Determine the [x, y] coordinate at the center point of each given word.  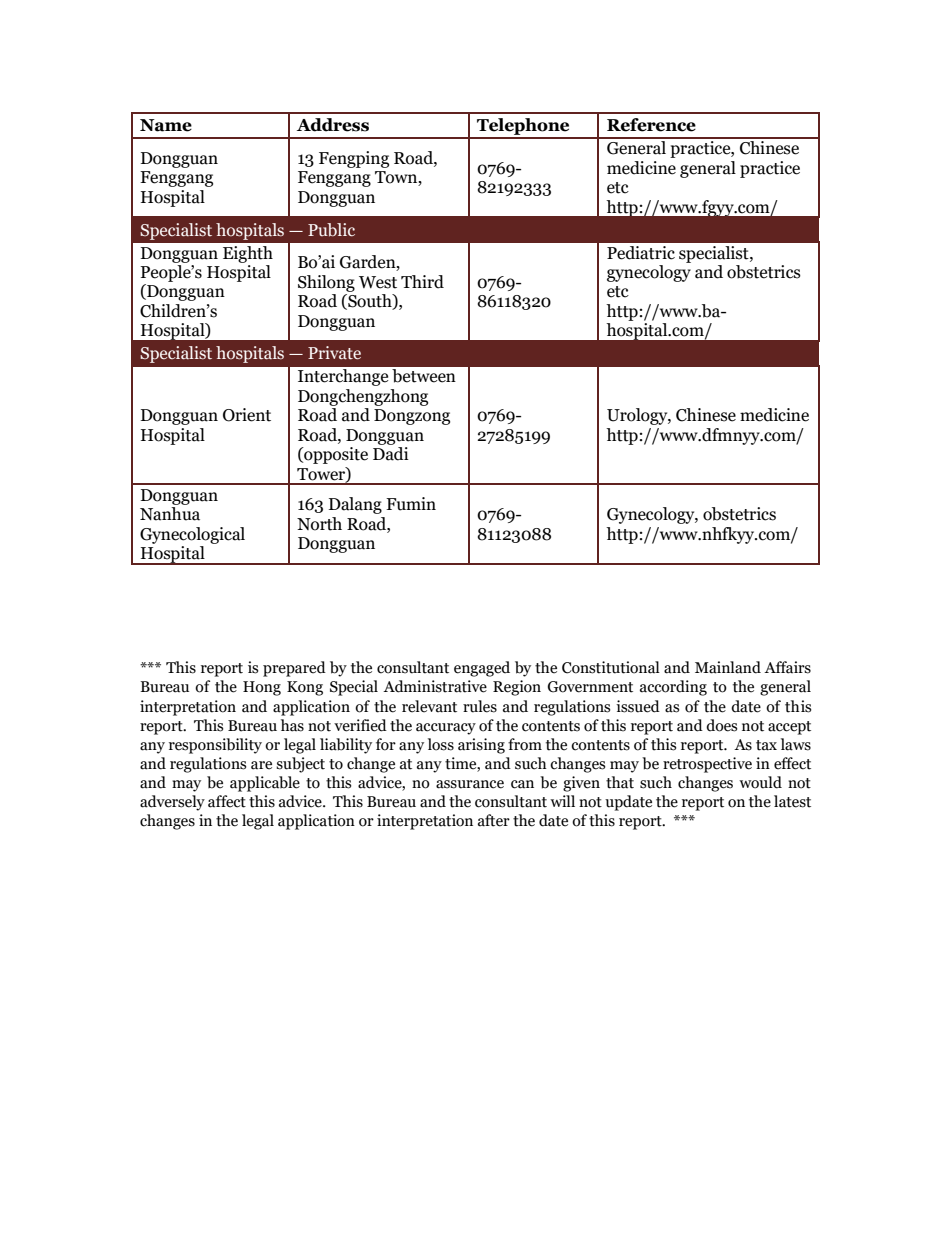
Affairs [787, 667]
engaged [482, 669]
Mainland [728, 667]
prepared [294, 669]
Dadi [391, 454]
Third [422, 282]
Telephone [523, 128]
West [378, 282]
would [760, 782]
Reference [651, 125]
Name [166, 125]
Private [334, 353]
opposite [335, 455]
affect [227, 801]
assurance [470, 784]
